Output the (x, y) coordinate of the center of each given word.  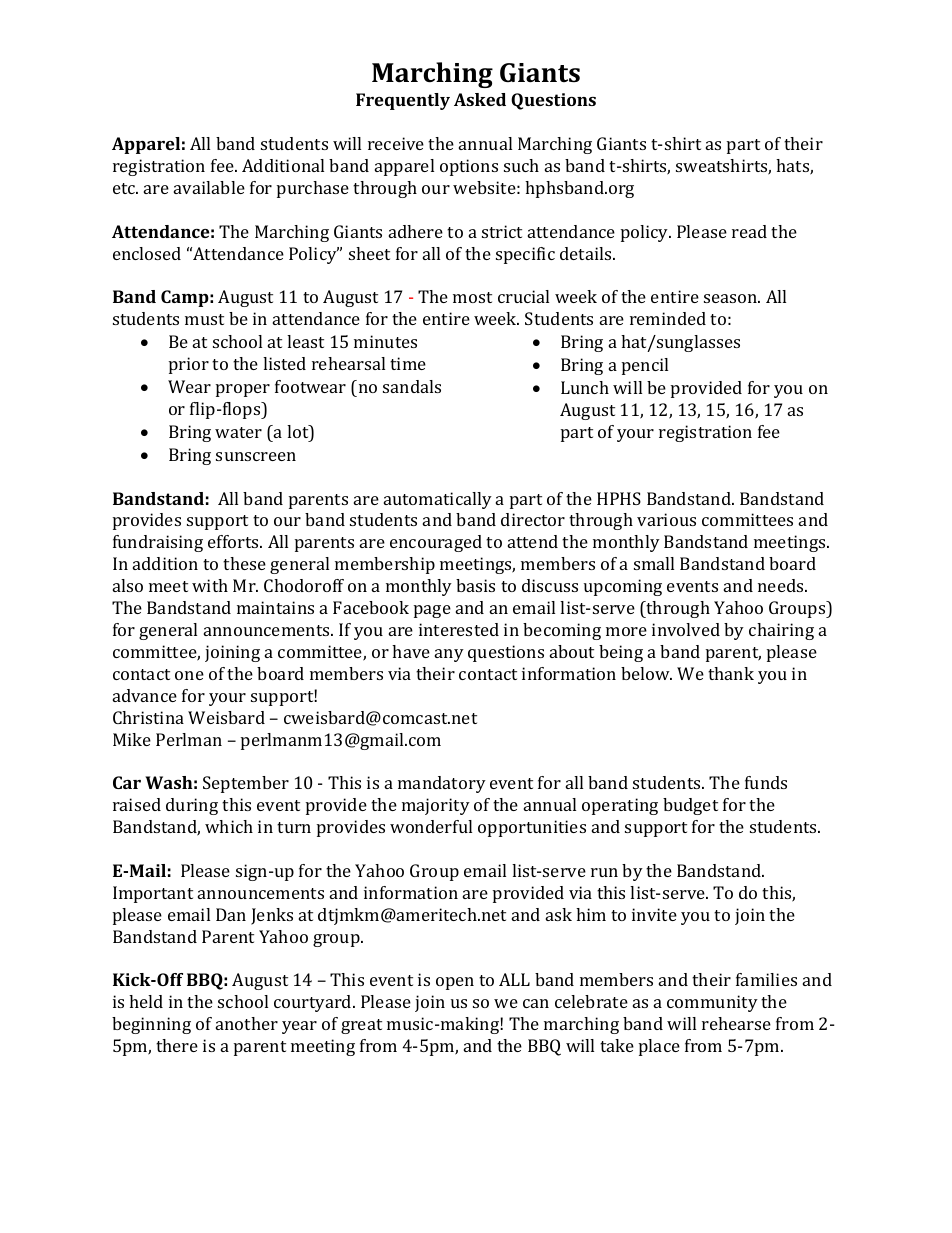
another (247, 1023)
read (749, 231)
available (209, 187)
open (455, 983)
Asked (480, 99)
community (712, 1003)
